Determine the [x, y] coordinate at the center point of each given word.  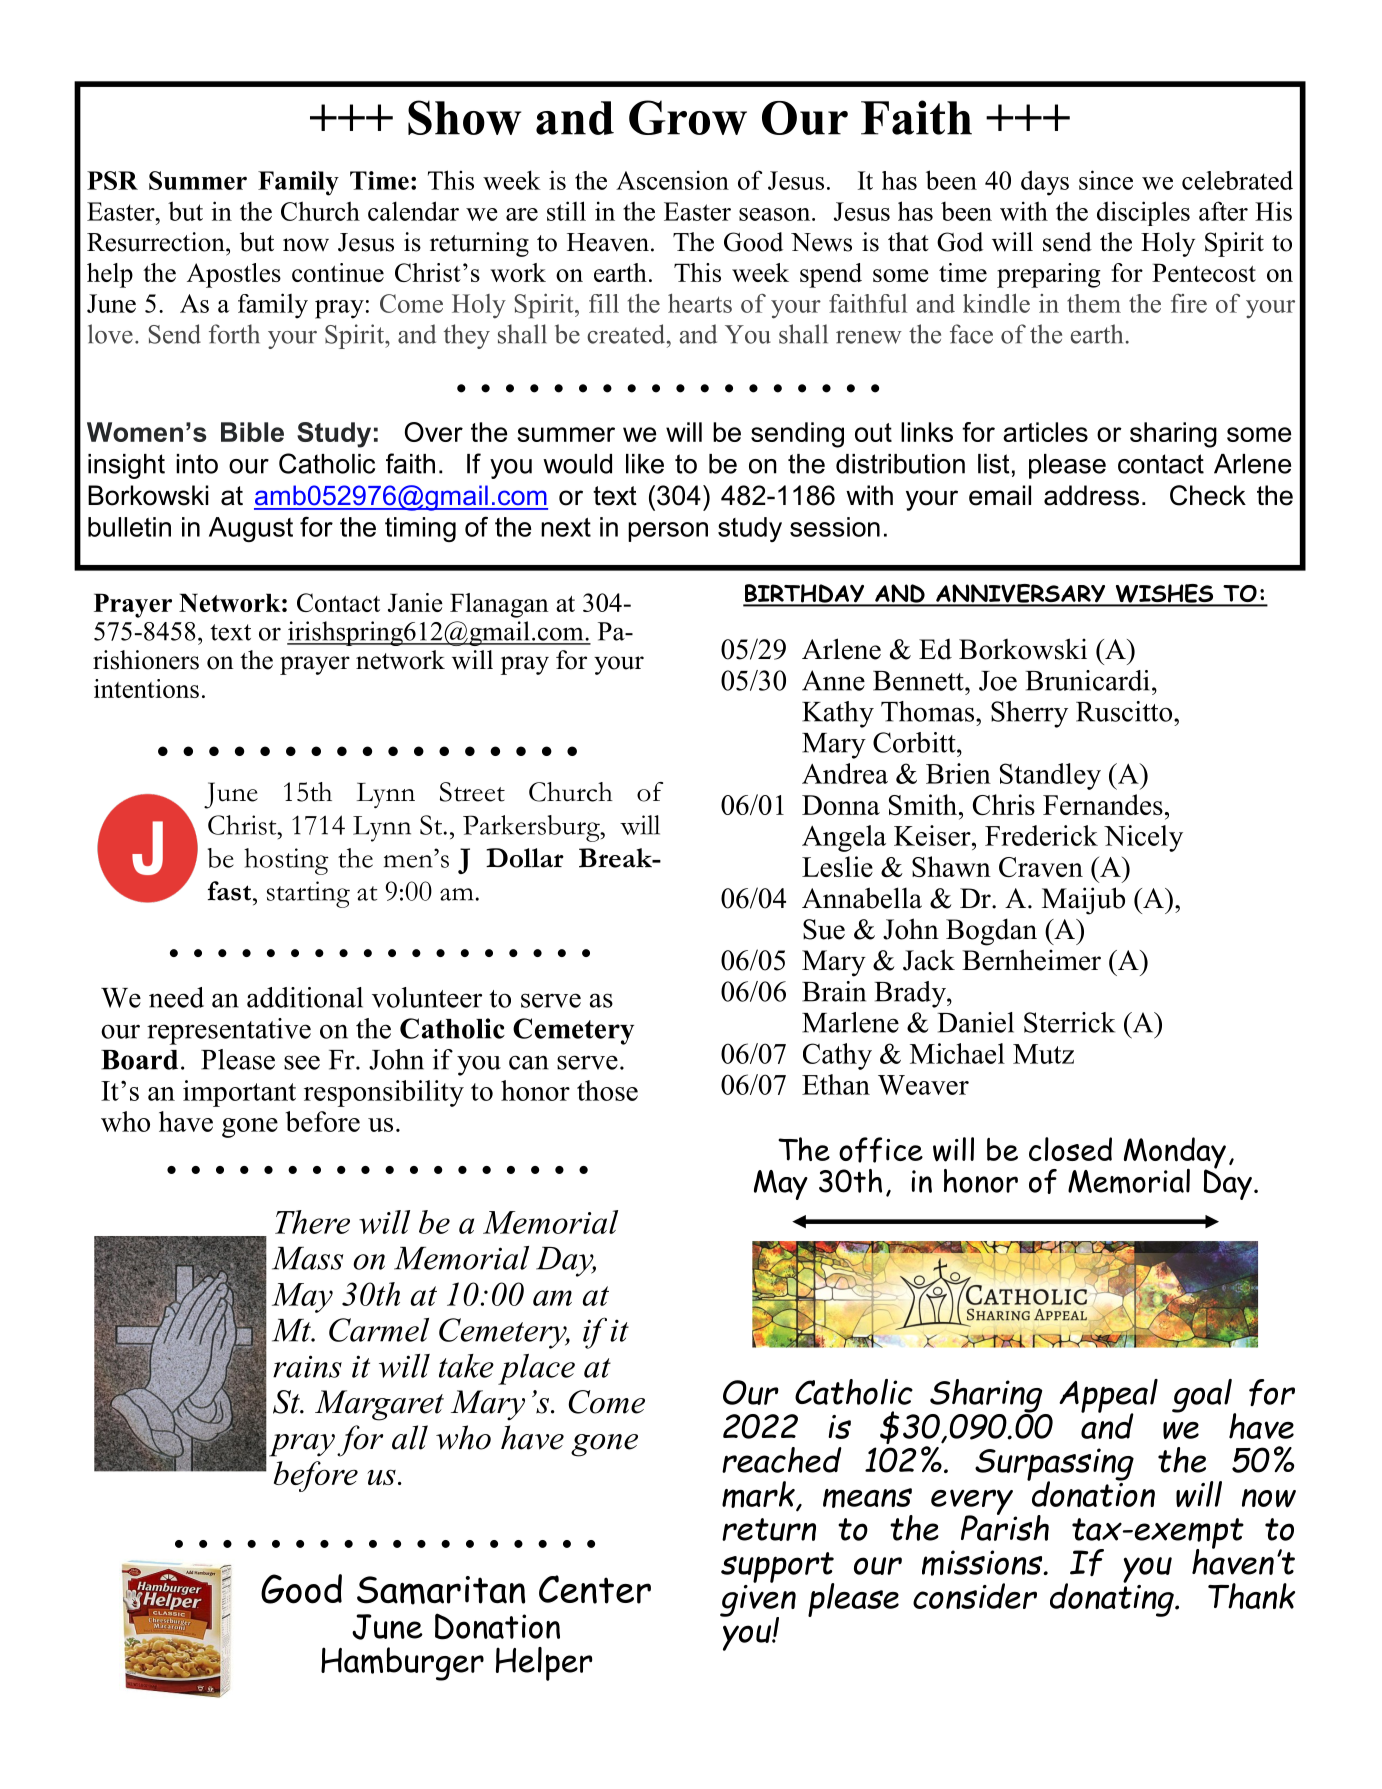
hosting [286, 861]
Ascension [672, 180]
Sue [824, 929]
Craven [1041, 867]
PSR [112, 180]
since [1106, 180]
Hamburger [402, 1664]
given [758, 1600]
